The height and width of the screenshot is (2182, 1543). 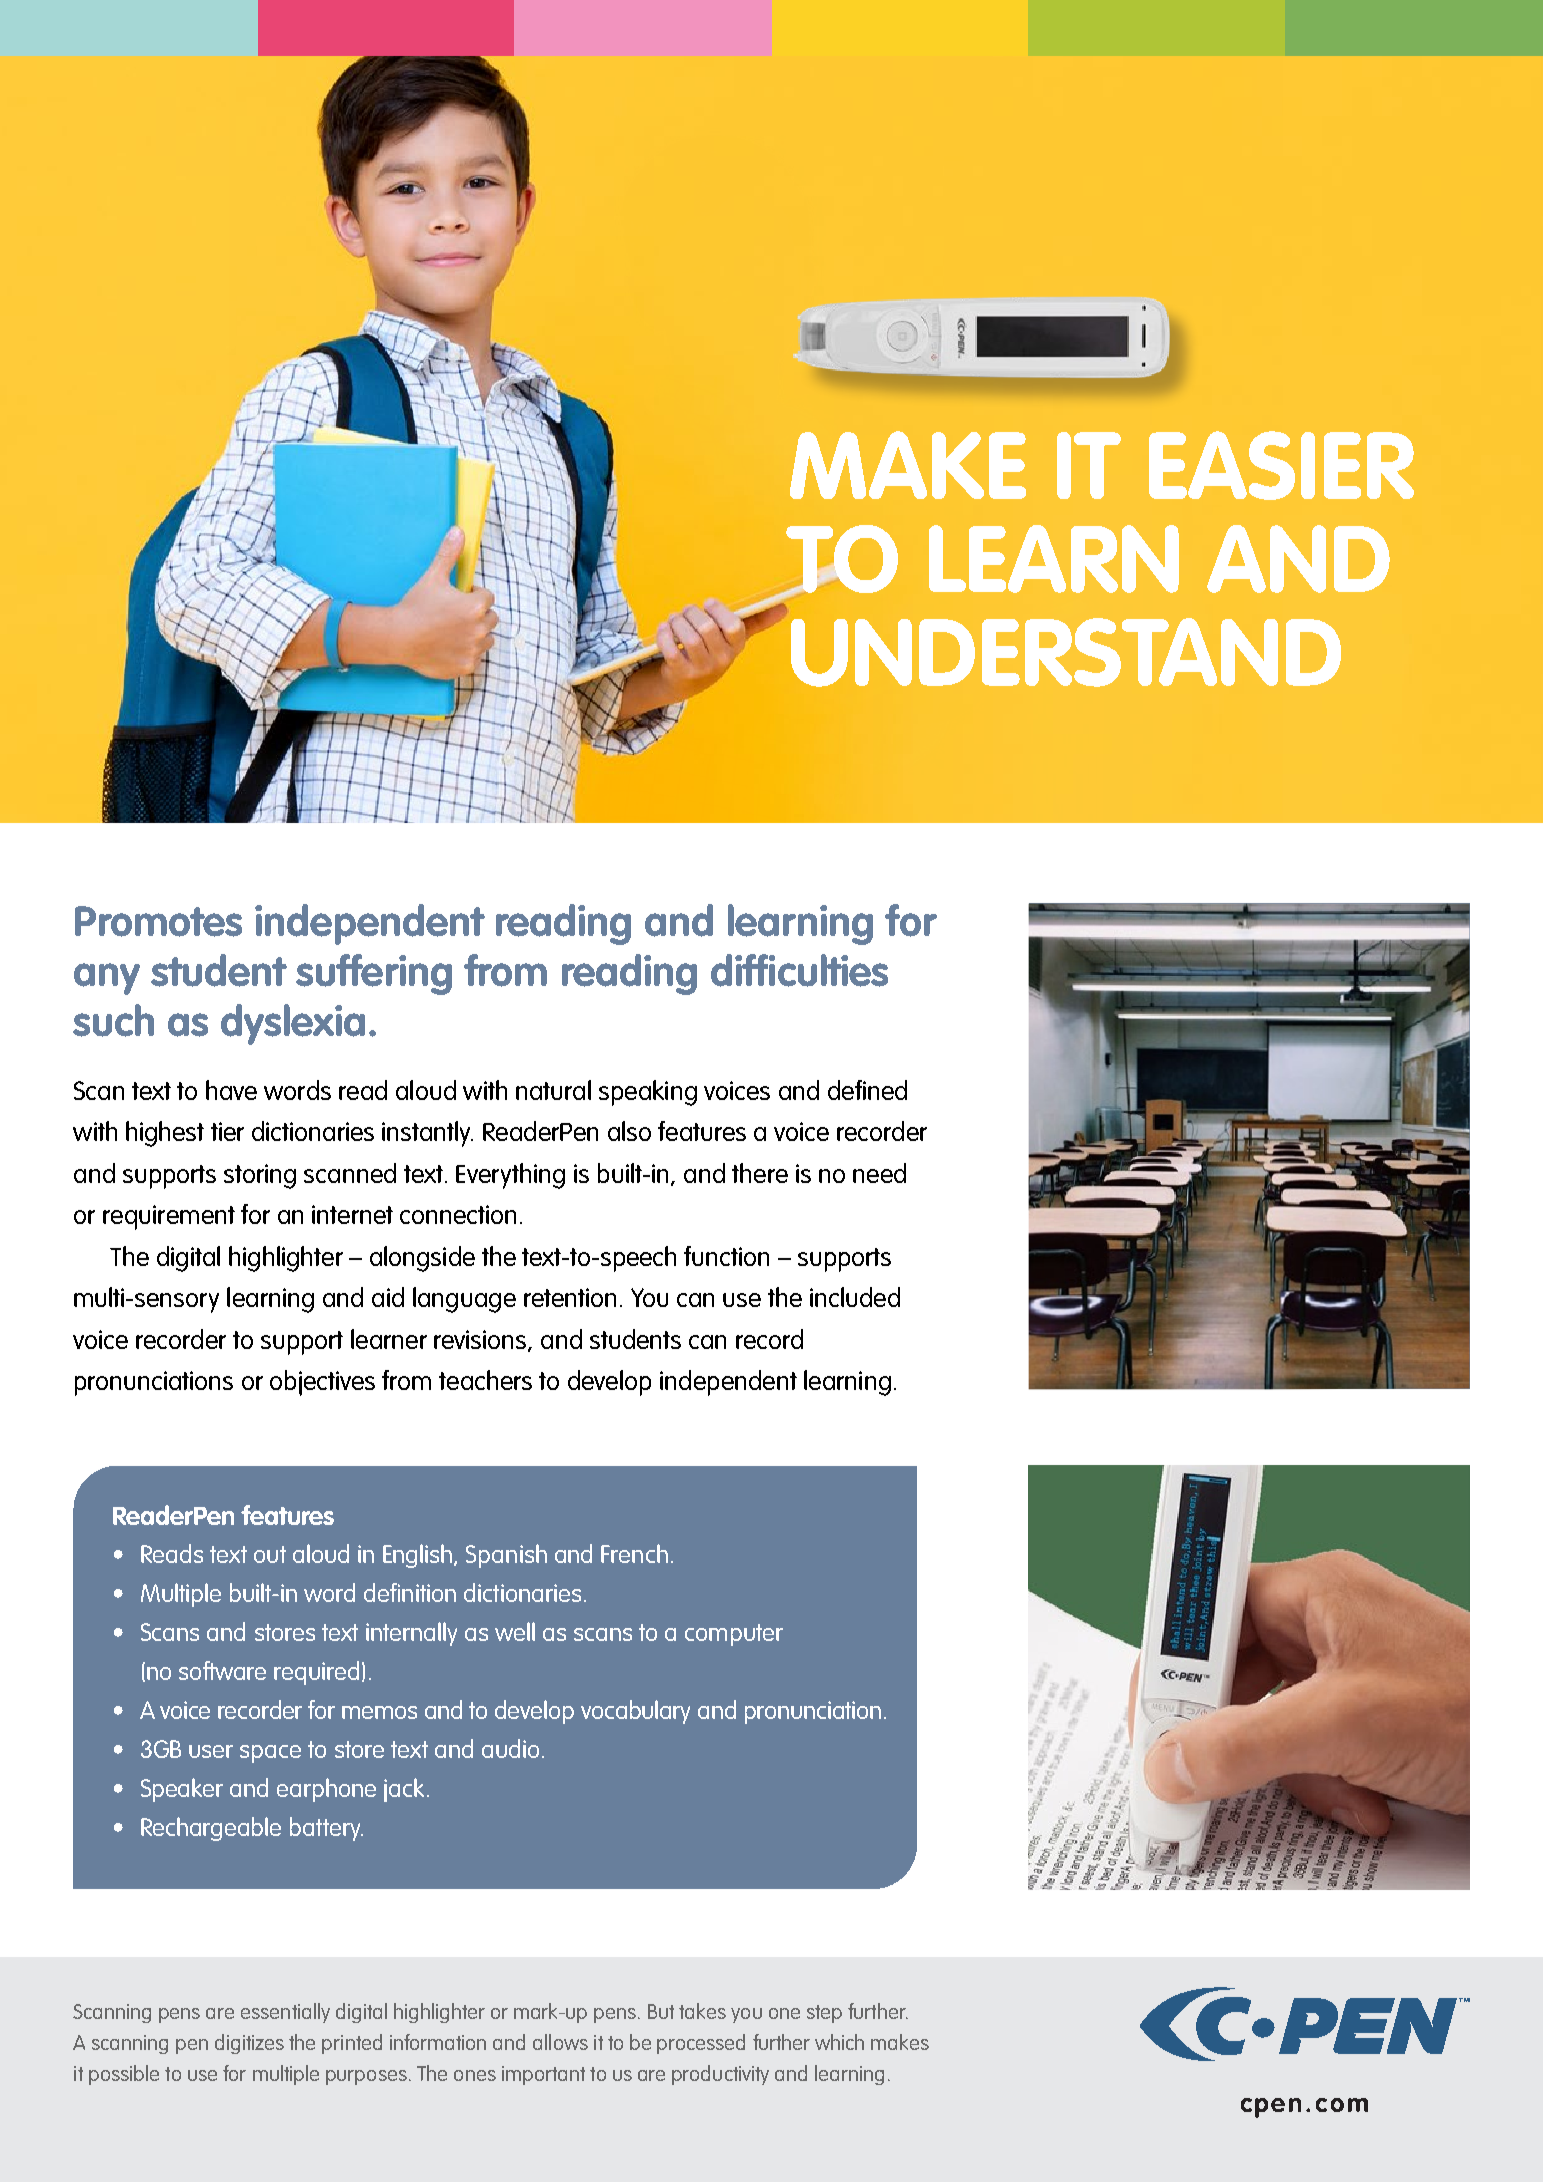 What do you see at coordinates (726, 1256) in the screenshot?
I see `function` at bounding box center [726, 1256].
